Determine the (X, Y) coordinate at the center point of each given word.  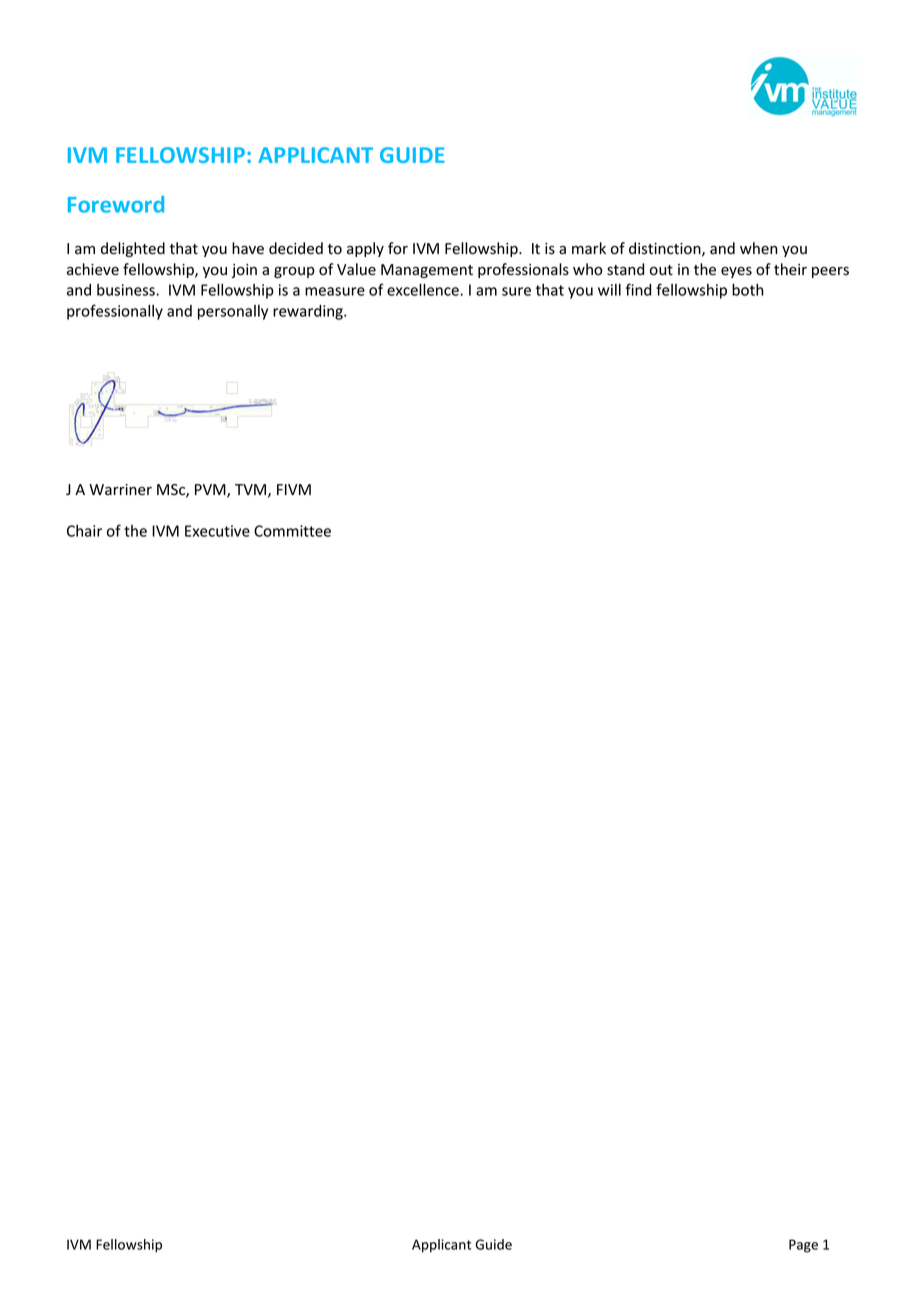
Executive (217, 531)
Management (427, 271)
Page (803, 1246)
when (758, 248)
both (748, 290)
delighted (133, 249)
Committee (292, 531)
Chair (84, 531)
